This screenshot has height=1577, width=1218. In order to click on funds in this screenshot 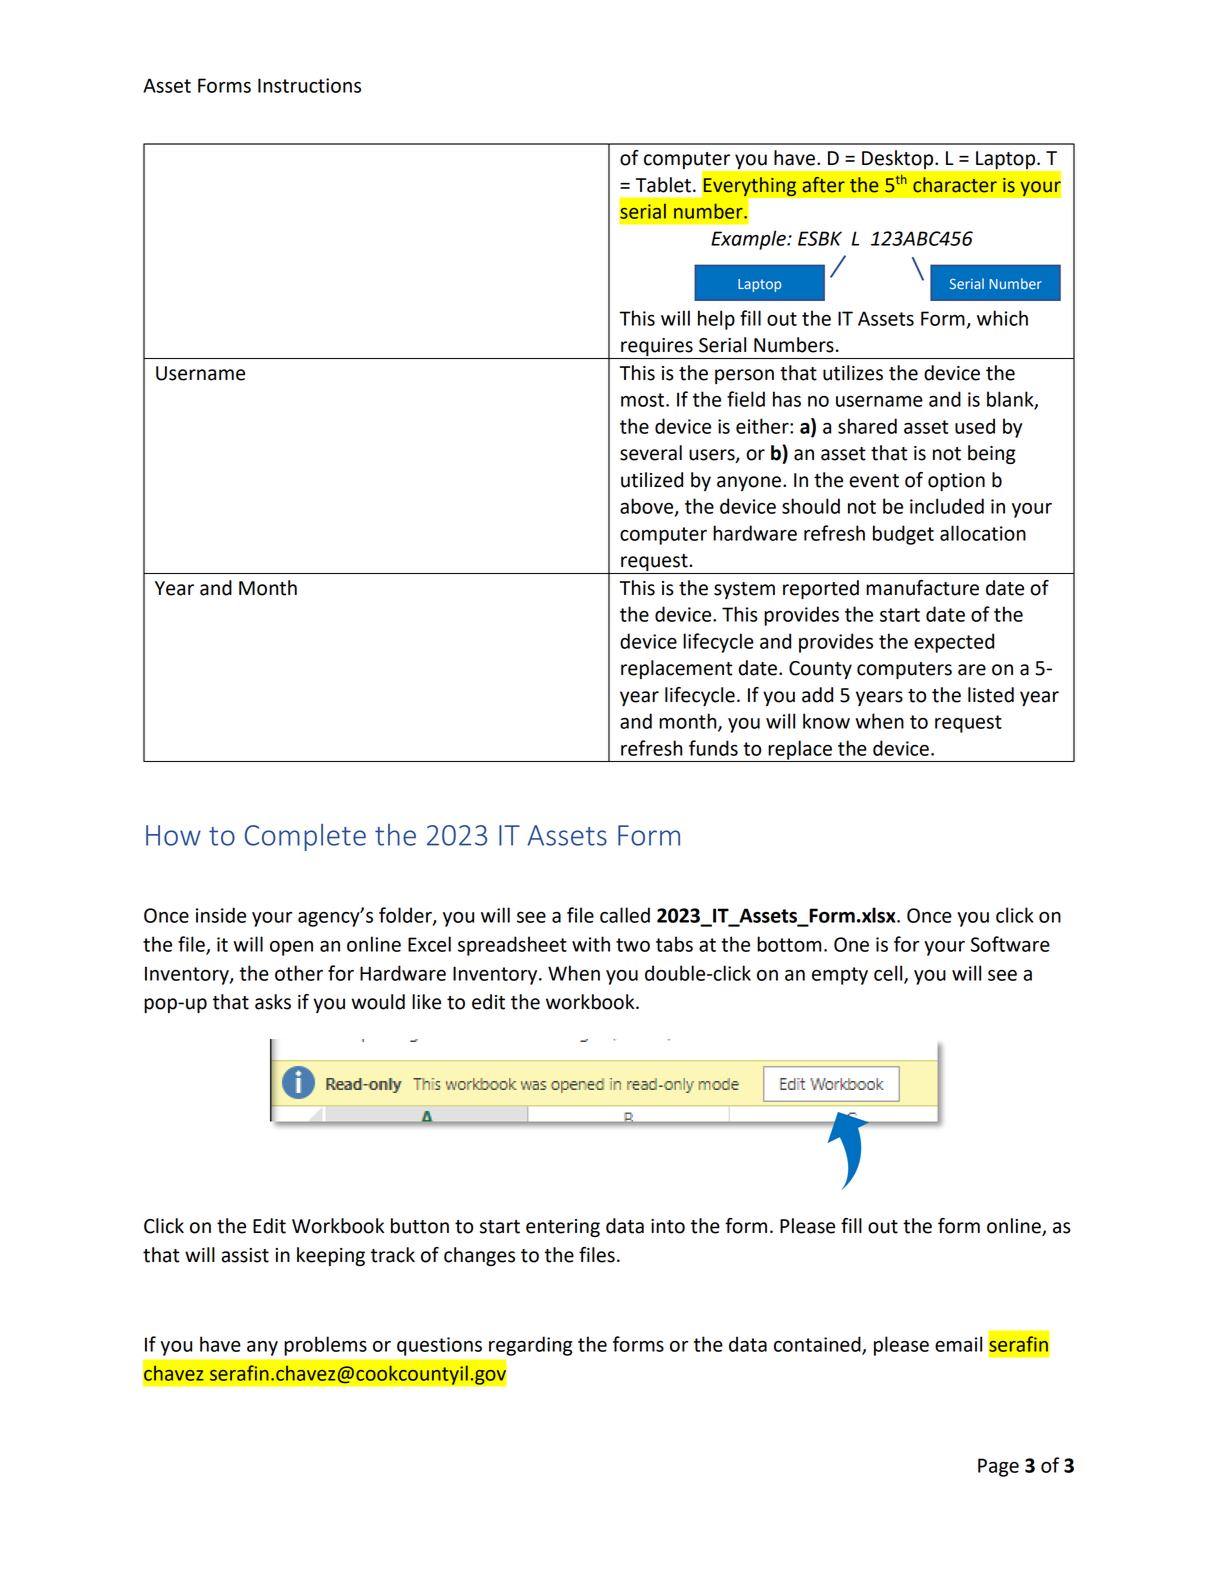, I will do `click(713, 748)`.
